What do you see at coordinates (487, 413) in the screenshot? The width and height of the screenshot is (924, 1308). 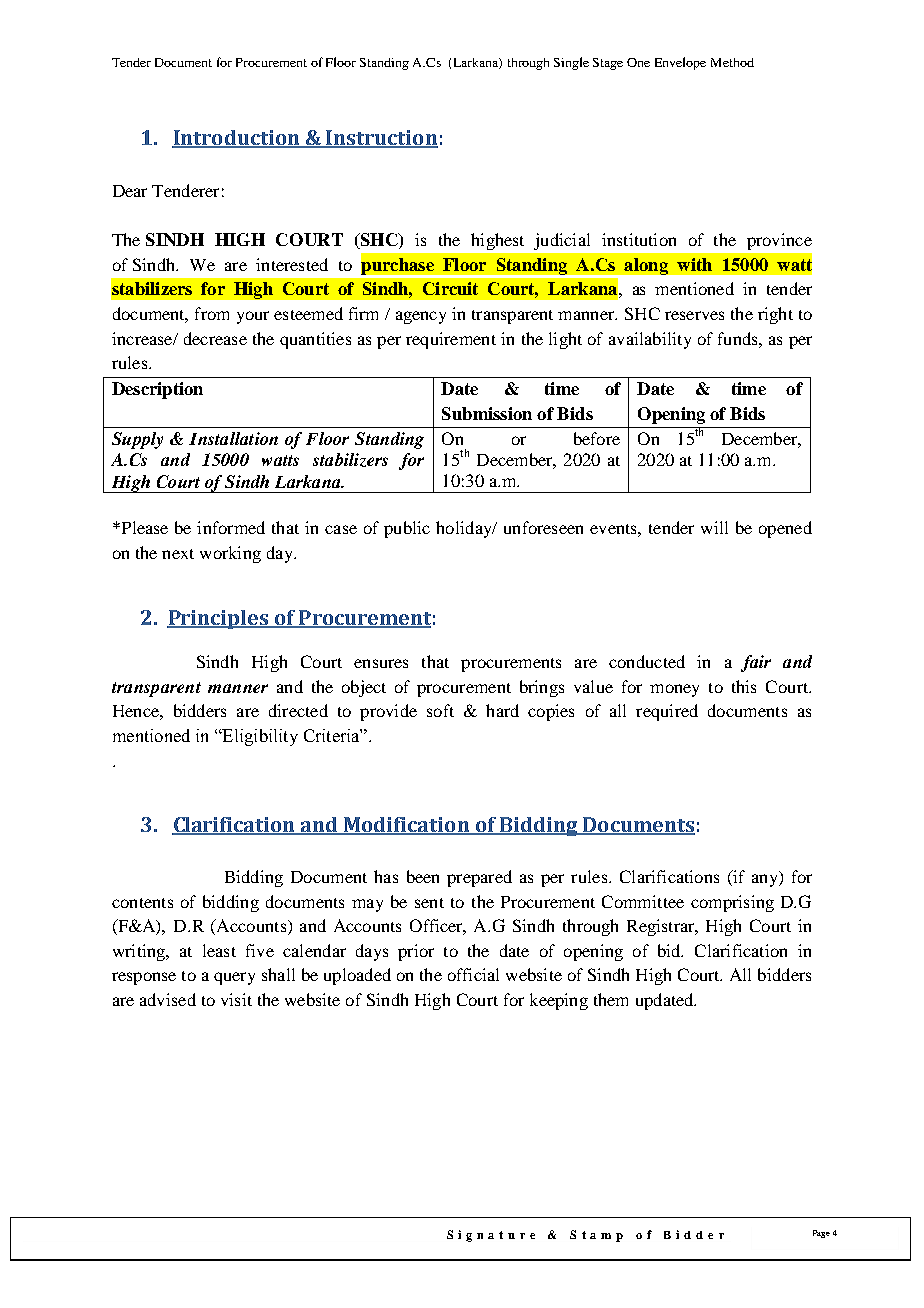 I see `Submission` at bounding box center [487, 413].
